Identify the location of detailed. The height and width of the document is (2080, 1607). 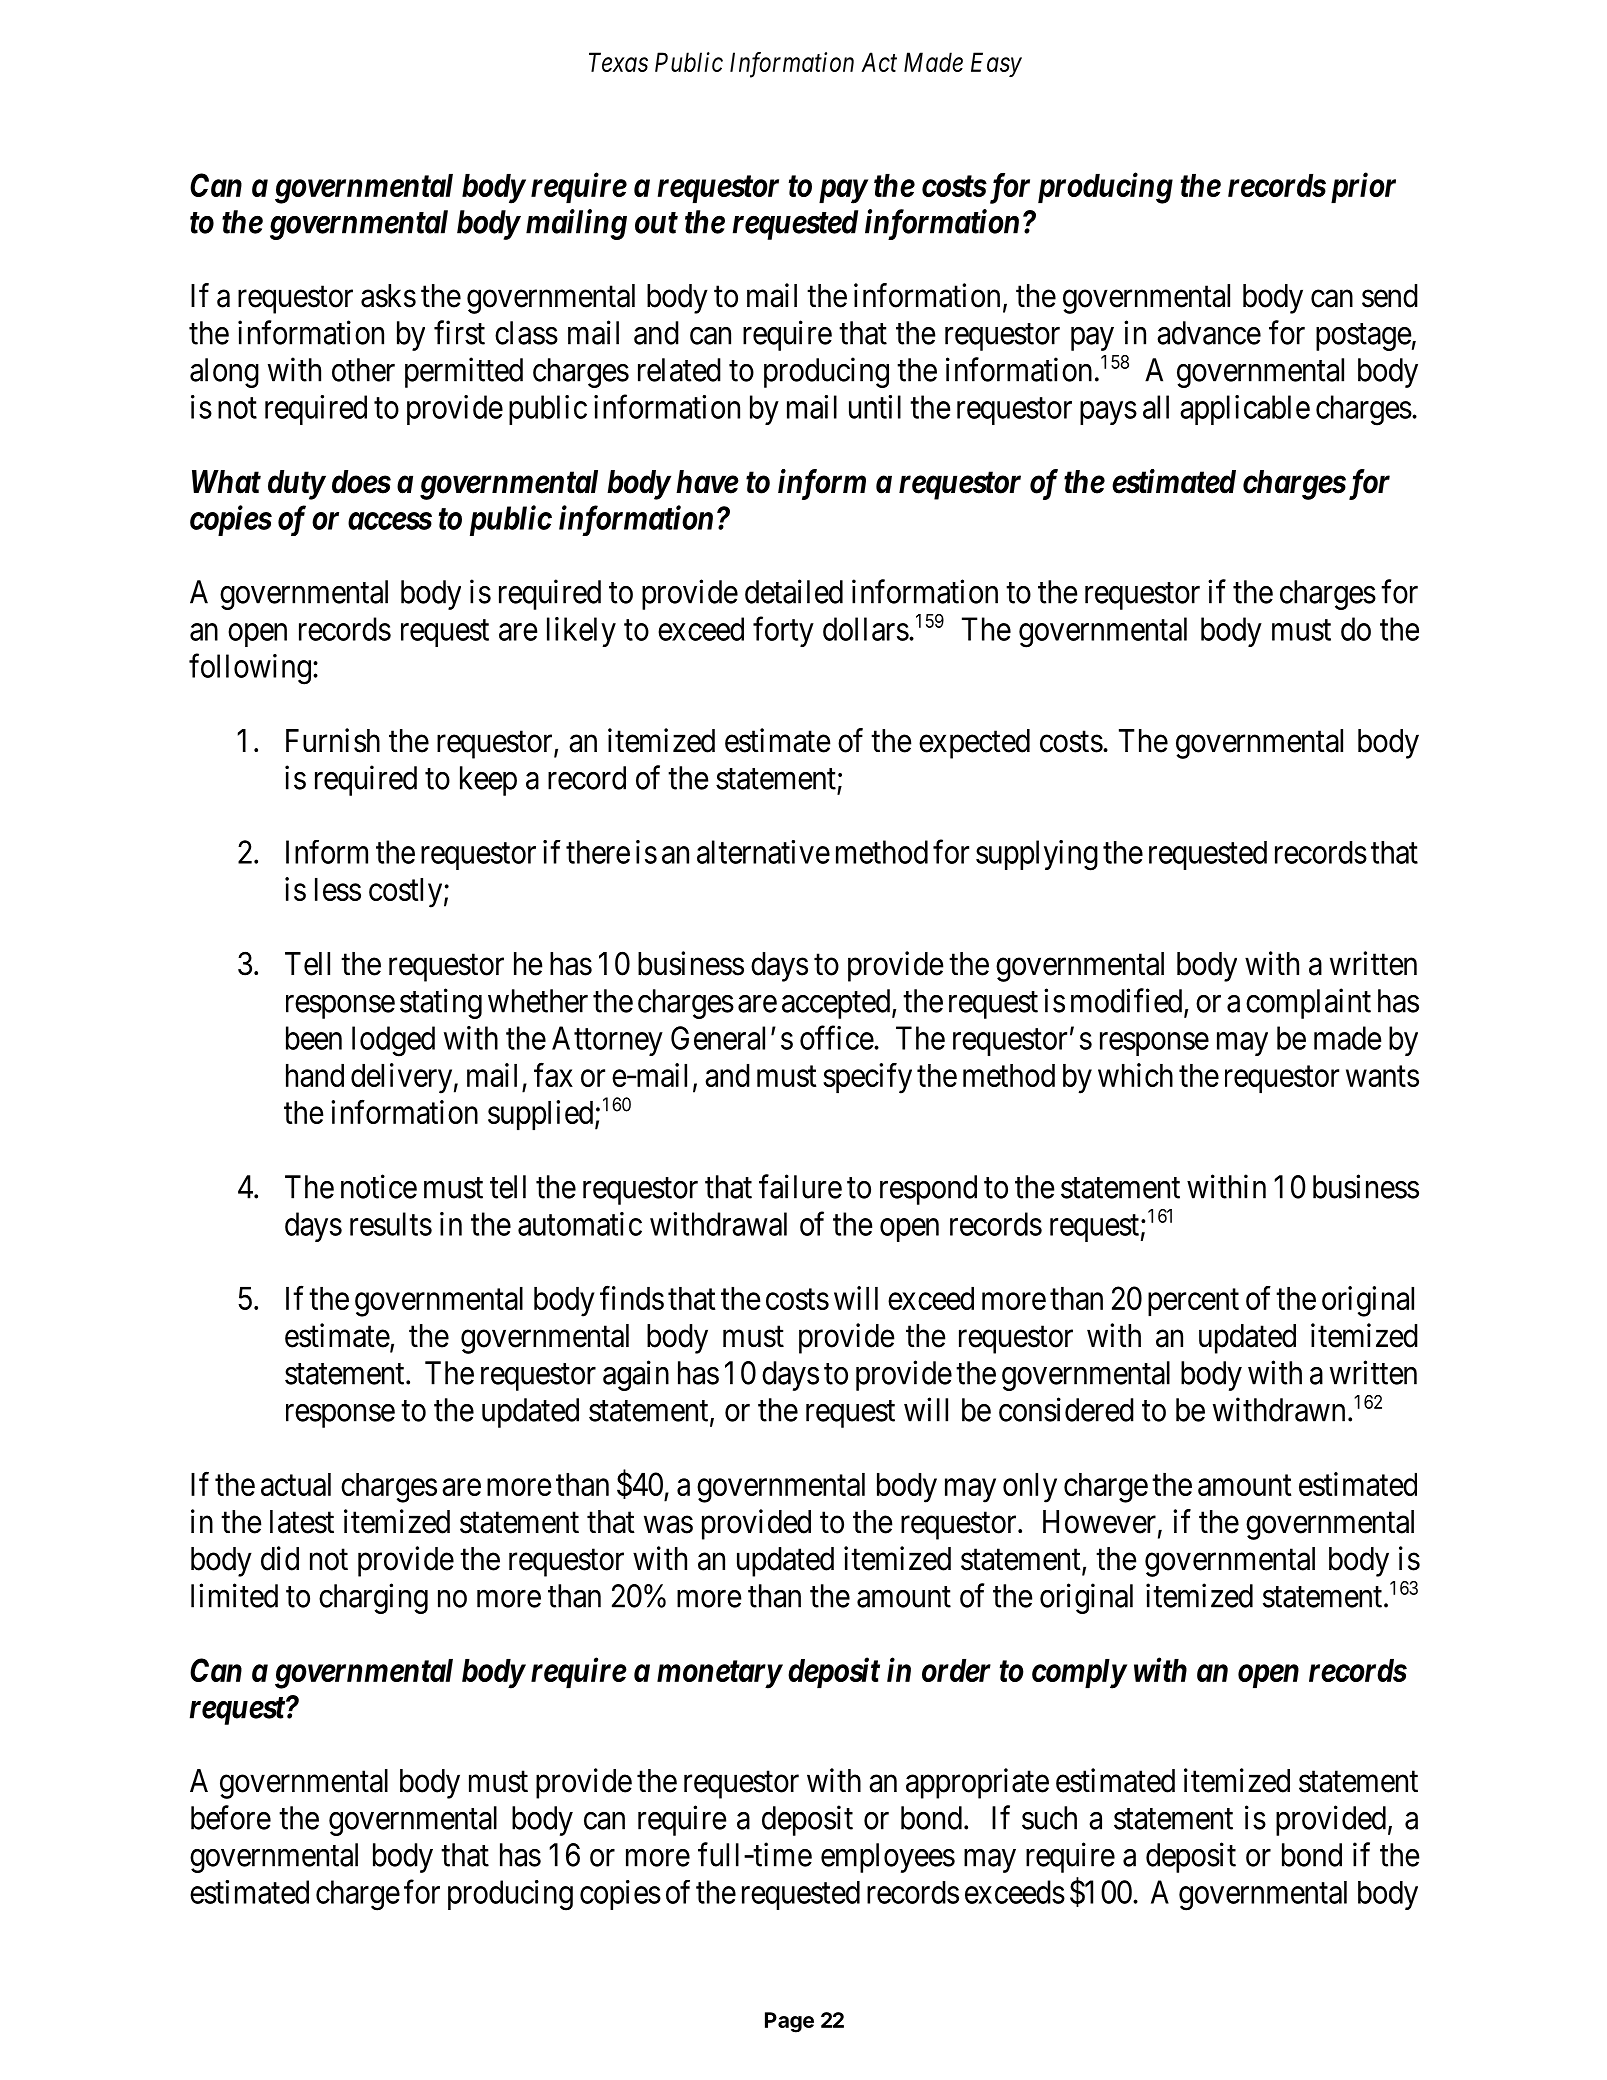
(794, 591).
